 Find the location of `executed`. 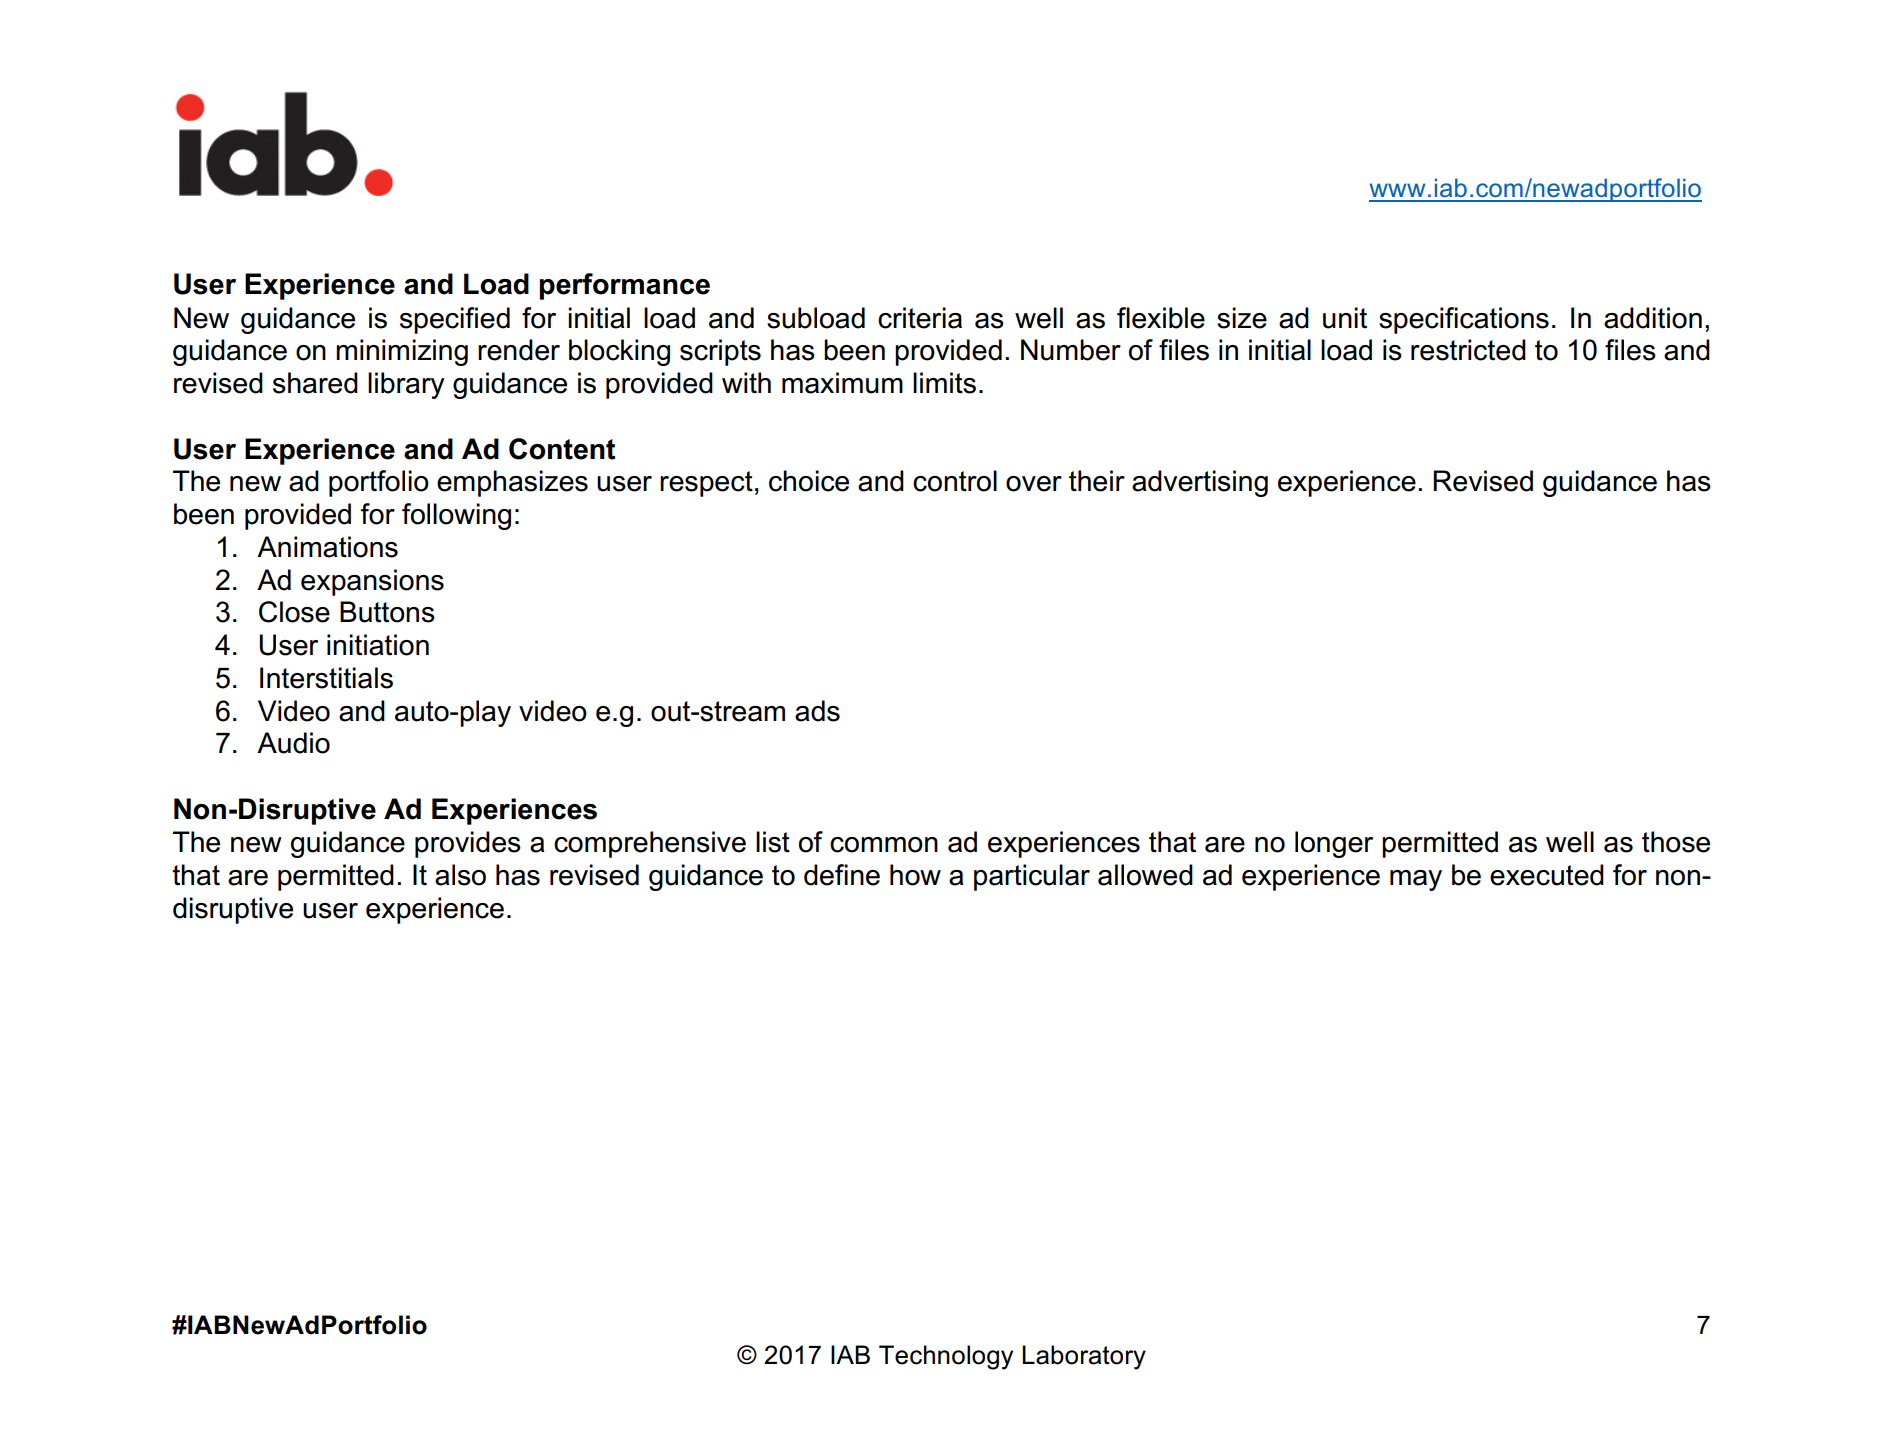

executed is located at coordinates (1547, 875).
